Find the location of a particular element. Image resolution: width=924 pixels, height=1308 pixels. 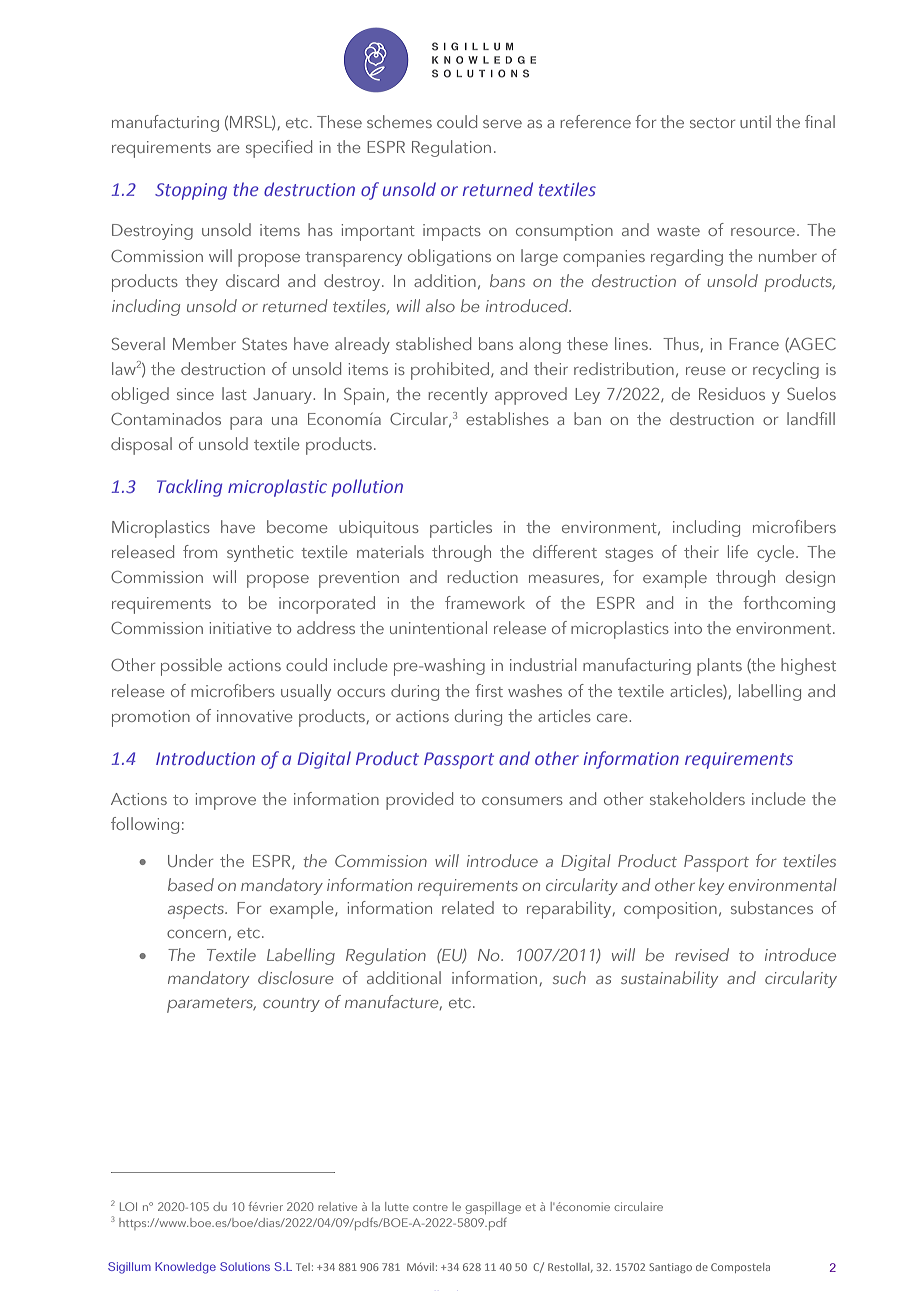

Knowledge is located at coordinates (185, 1268).
